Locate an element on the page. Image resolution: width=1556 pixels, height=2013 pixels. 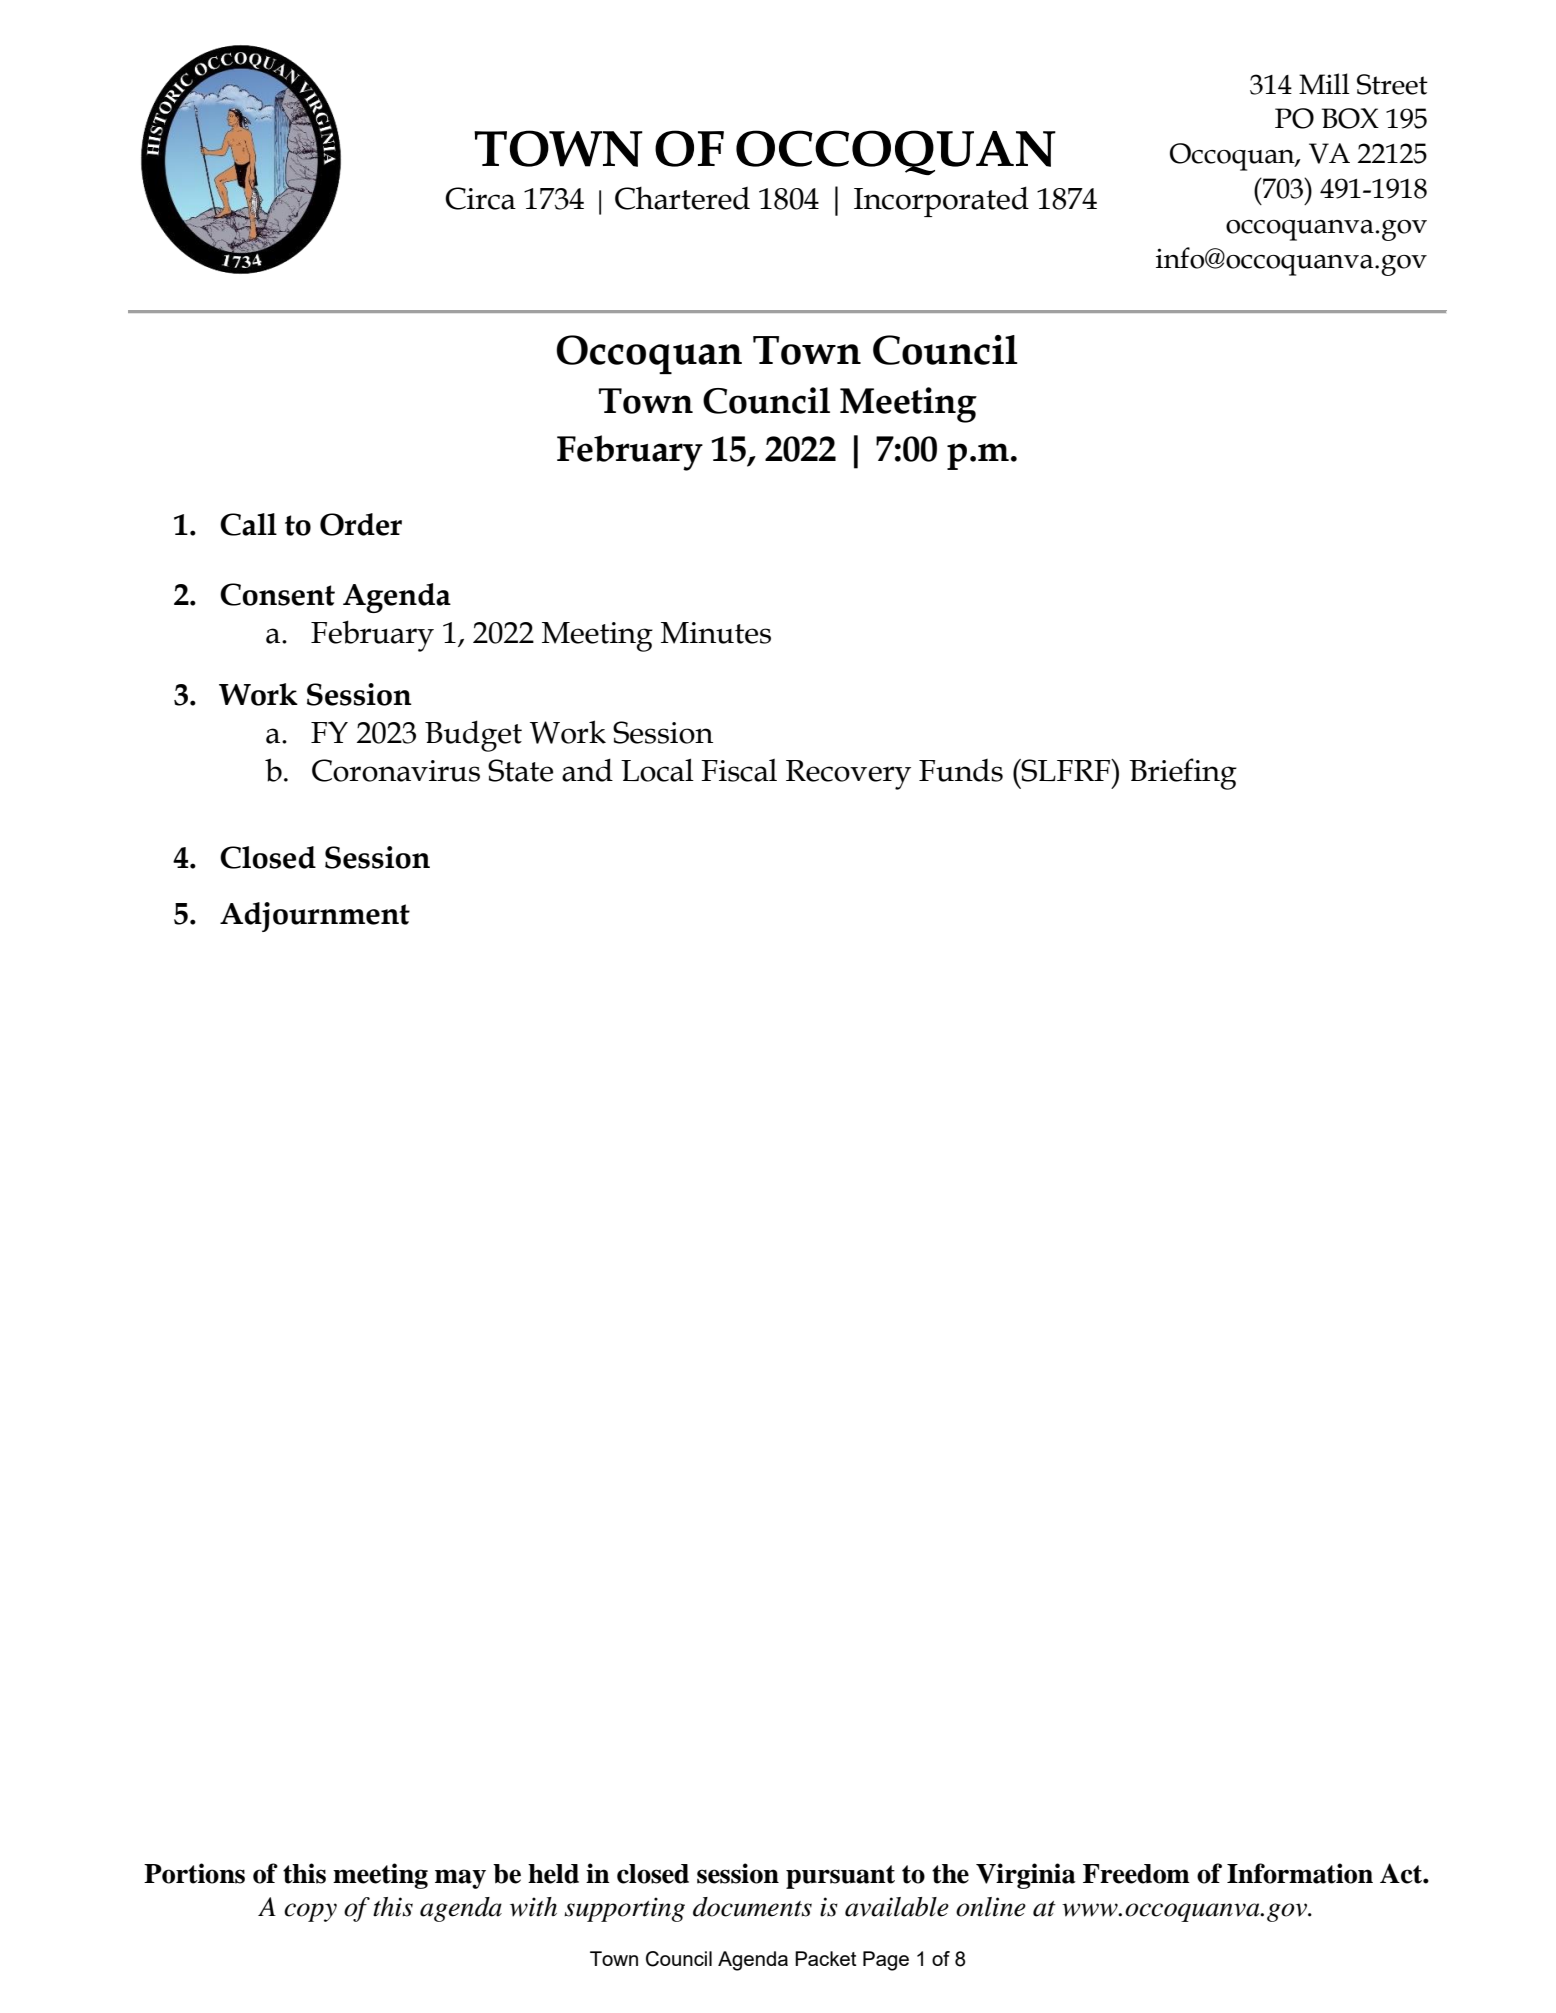
Chartered is located at coordinates (682, 198).
